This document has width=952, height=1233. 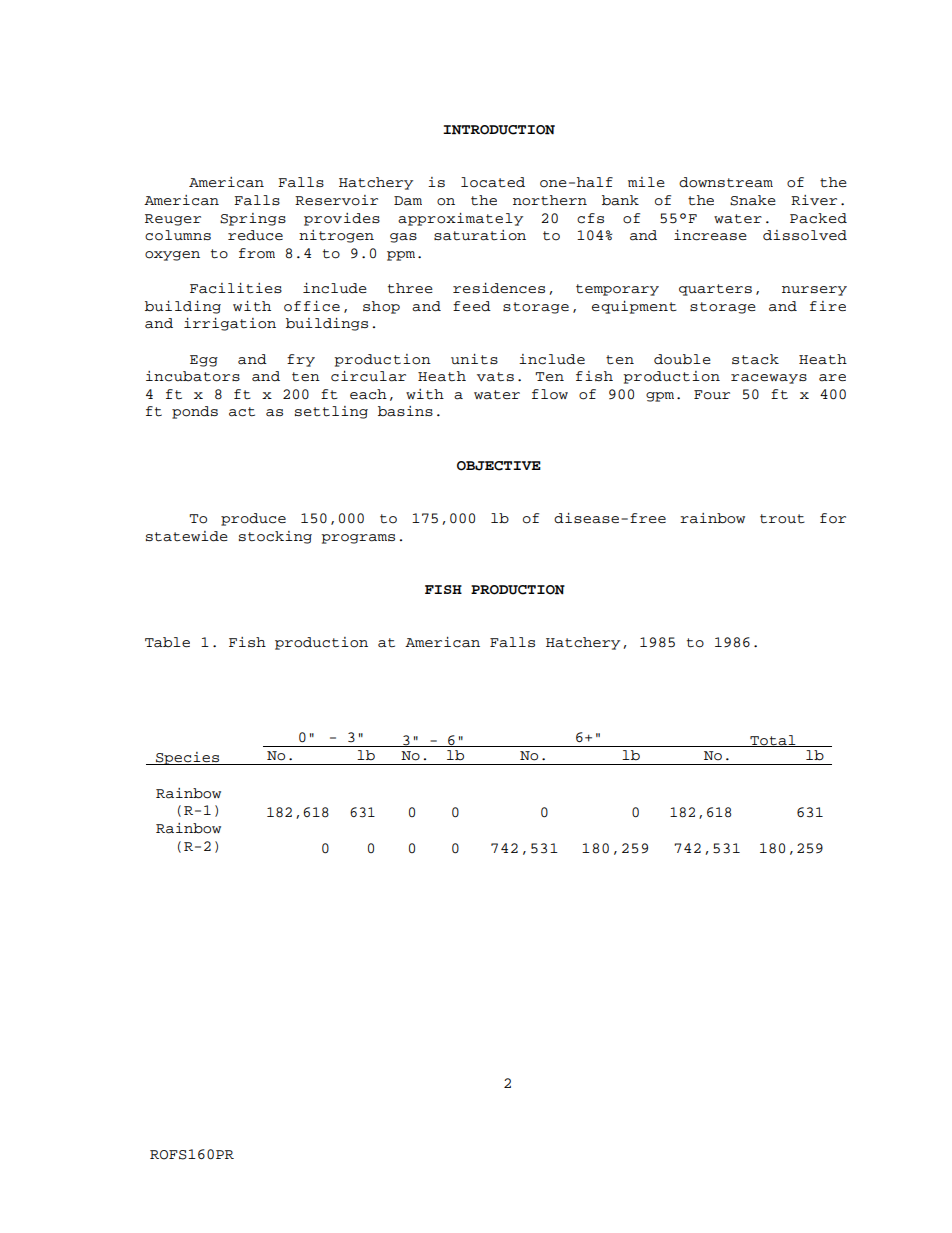 What do you see at coordinates (773, 741) in the document?
I see `Total` at bounding box center [773, 741].
